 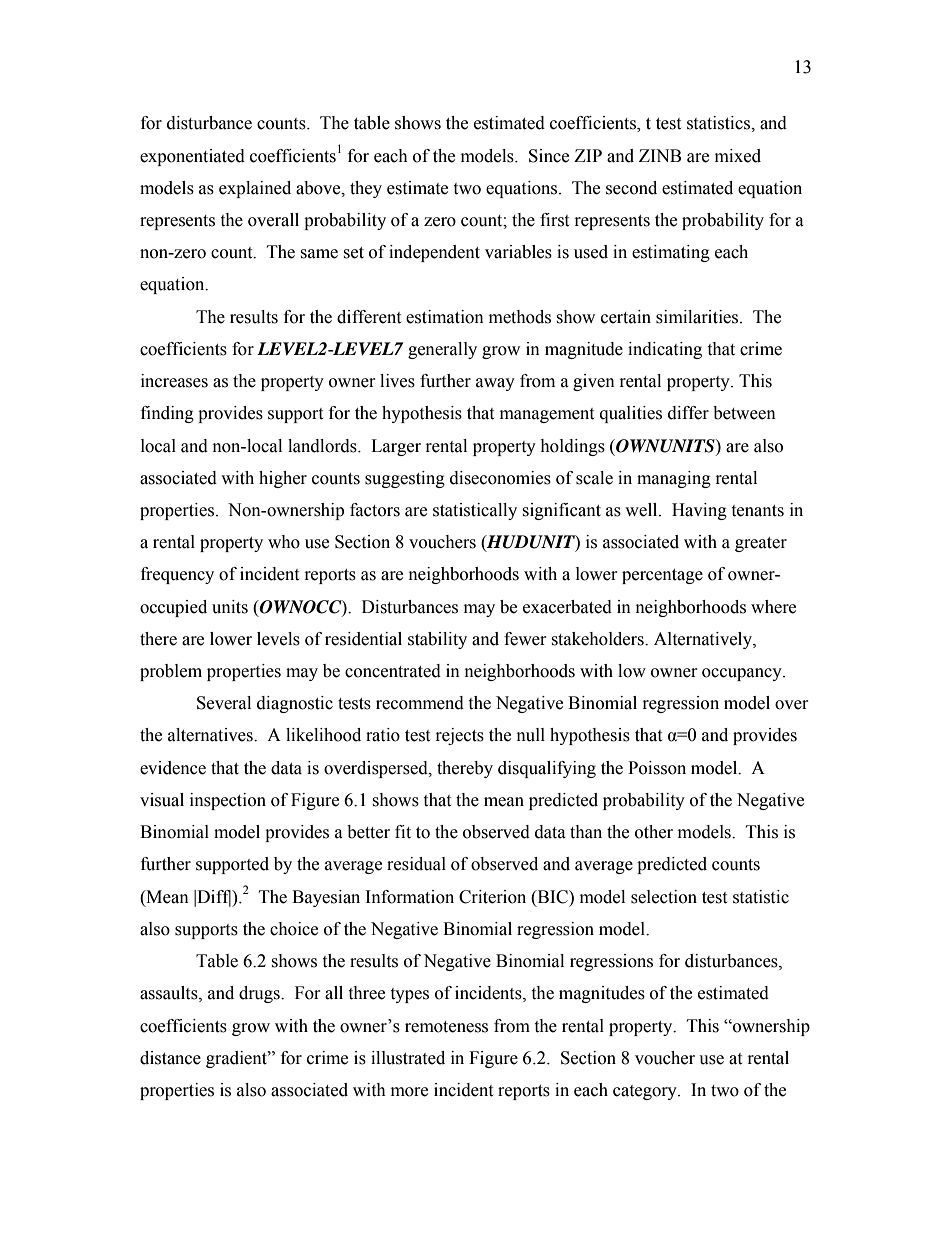 I want to click on Criterion, so click(x=492, y=897).
